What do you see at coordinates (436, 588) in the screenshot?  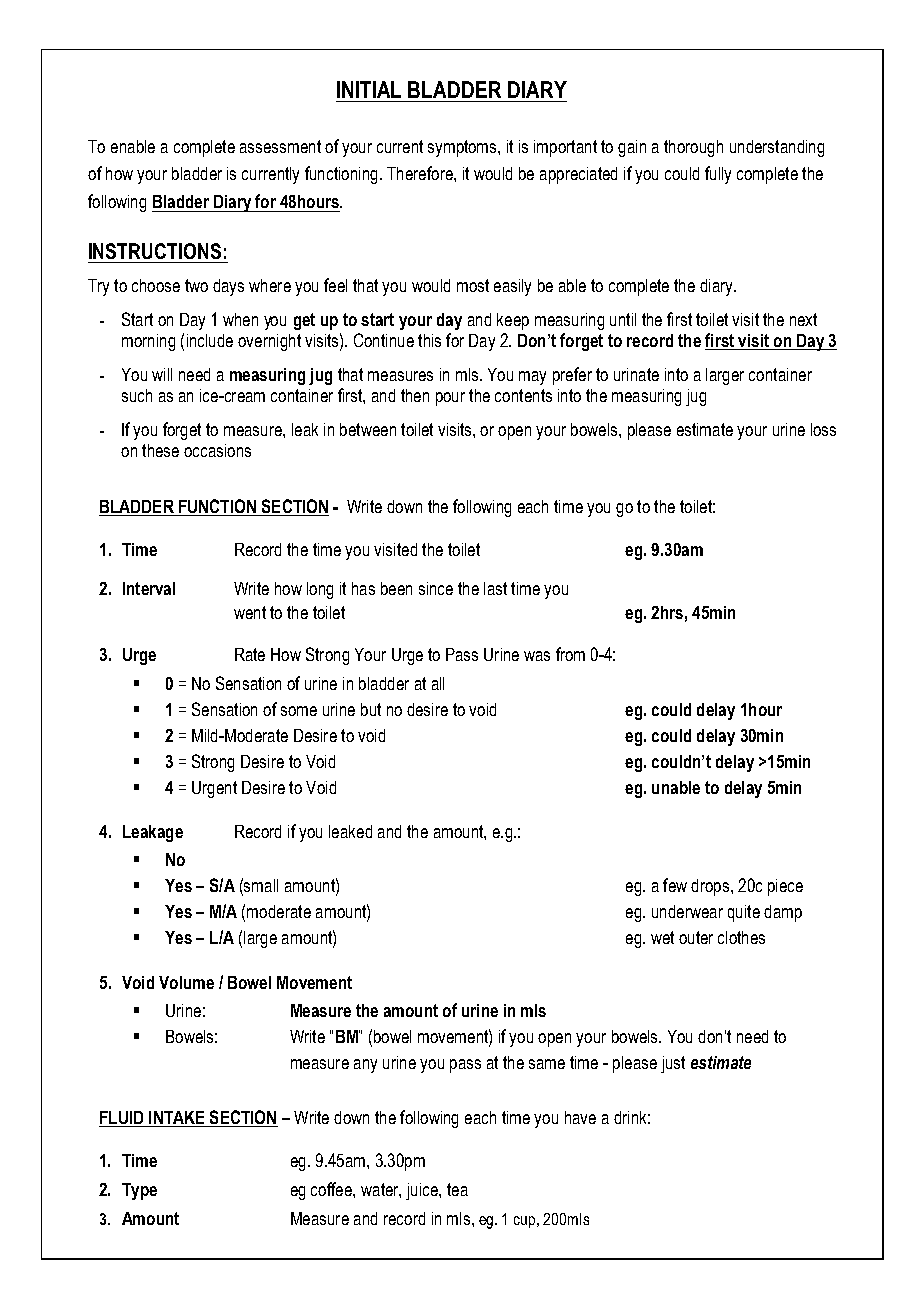 I see `since` at bounding box center [436, 588].
